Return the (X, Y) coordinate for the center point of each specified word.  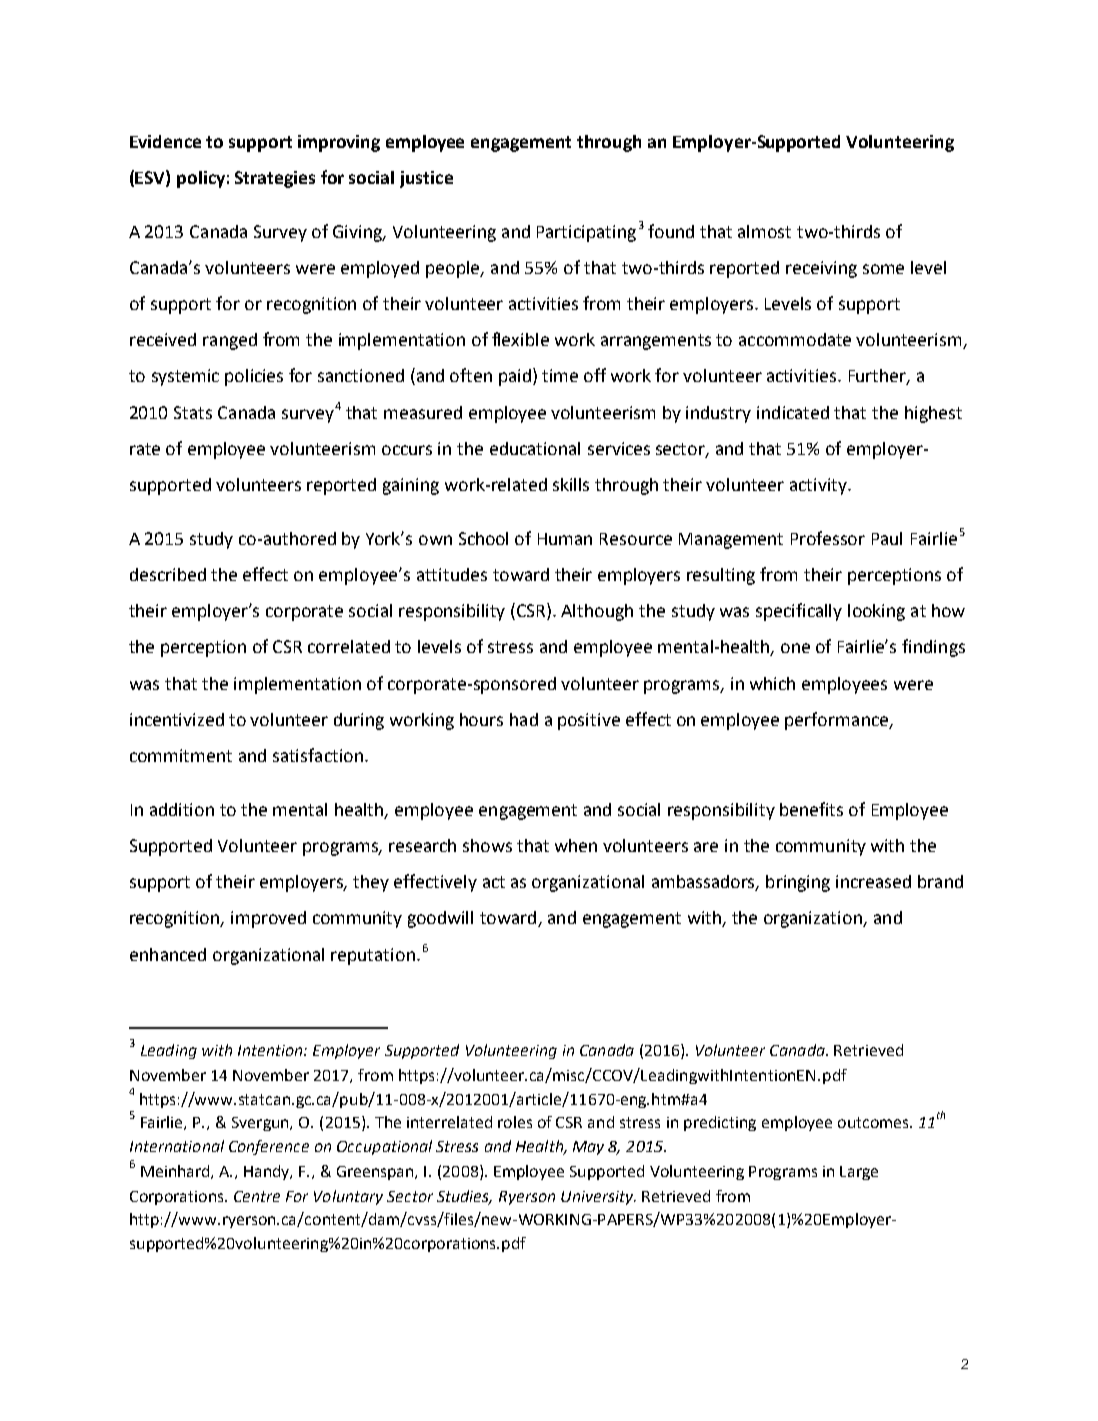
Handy (268, 1172)
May (588, 1148)
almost (764, 231)
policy (201, 179)
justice (426, 179)
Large (859, 1173)
